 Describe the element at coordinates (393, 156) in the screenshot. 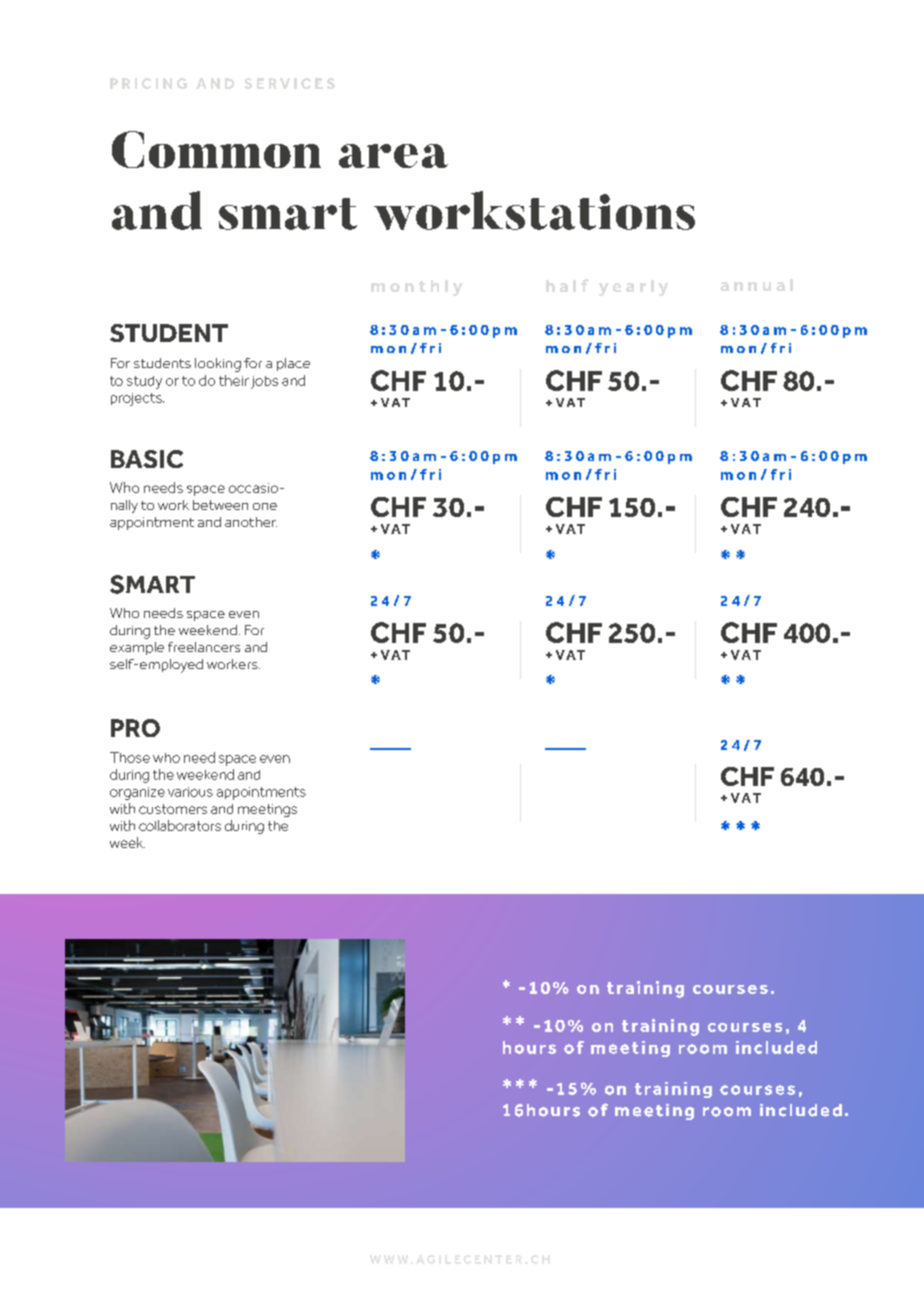

I see `area` at that location.
